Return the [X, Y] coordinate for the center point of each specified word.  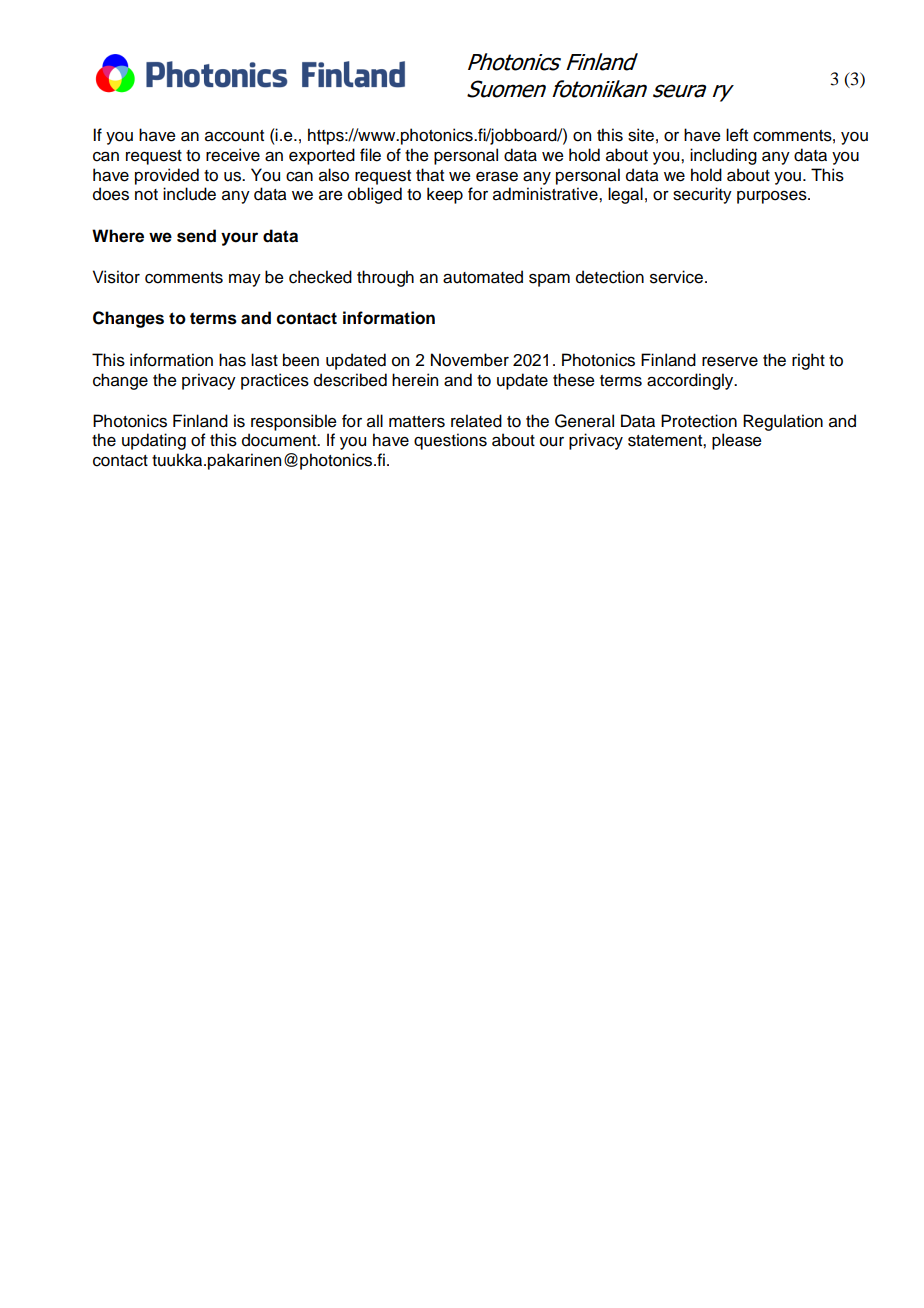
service [676, 277]
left [737, 135]
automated [483, 277]
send [196, 236]
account [234, 136]
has [232, 360]
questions [450, 441]
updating [154, 441]
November [470, 360]
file [370, 155]
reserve [730, 362]
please [737, 441]
